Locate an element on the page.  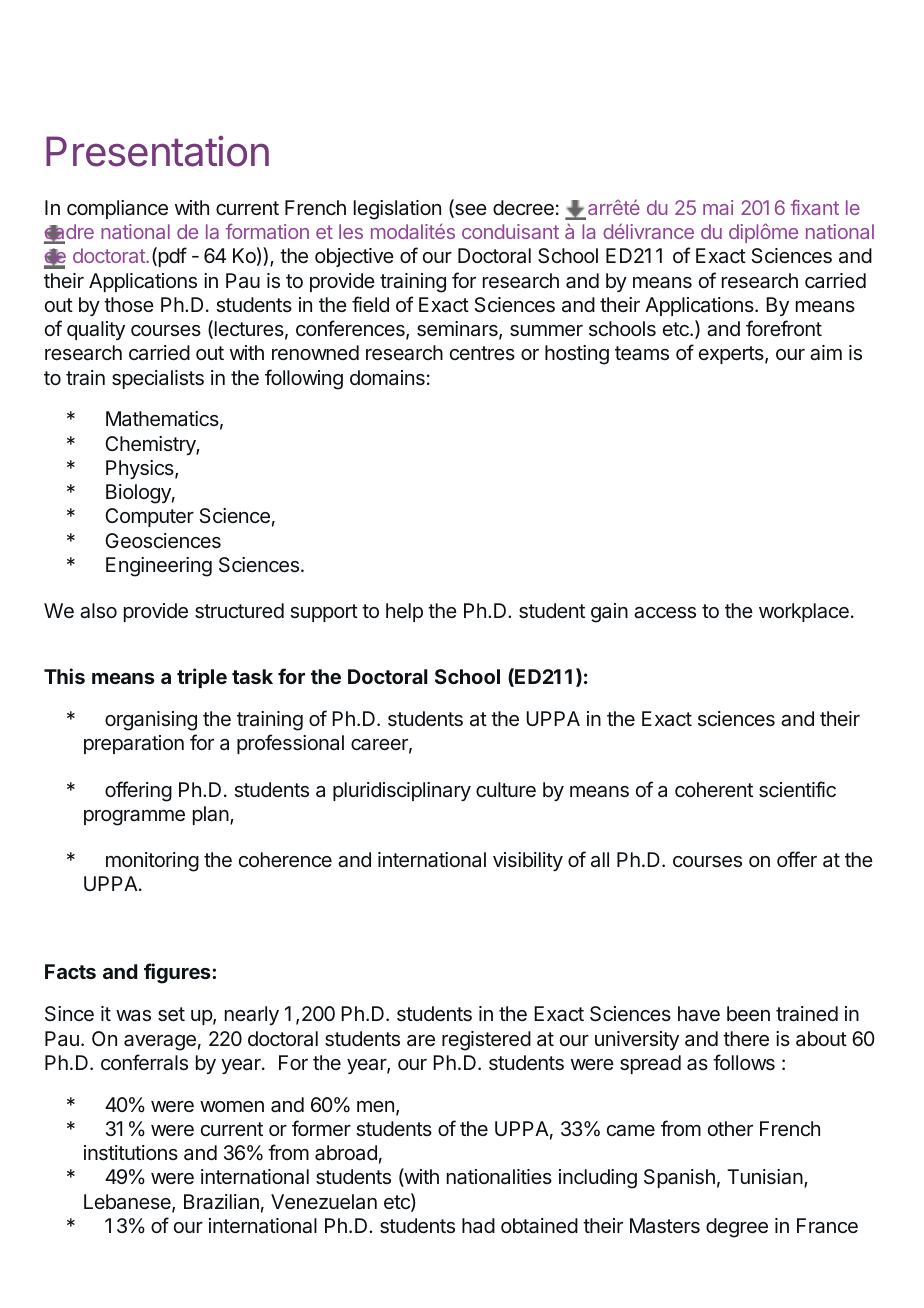
organising is located at coordinates (151, 721).
